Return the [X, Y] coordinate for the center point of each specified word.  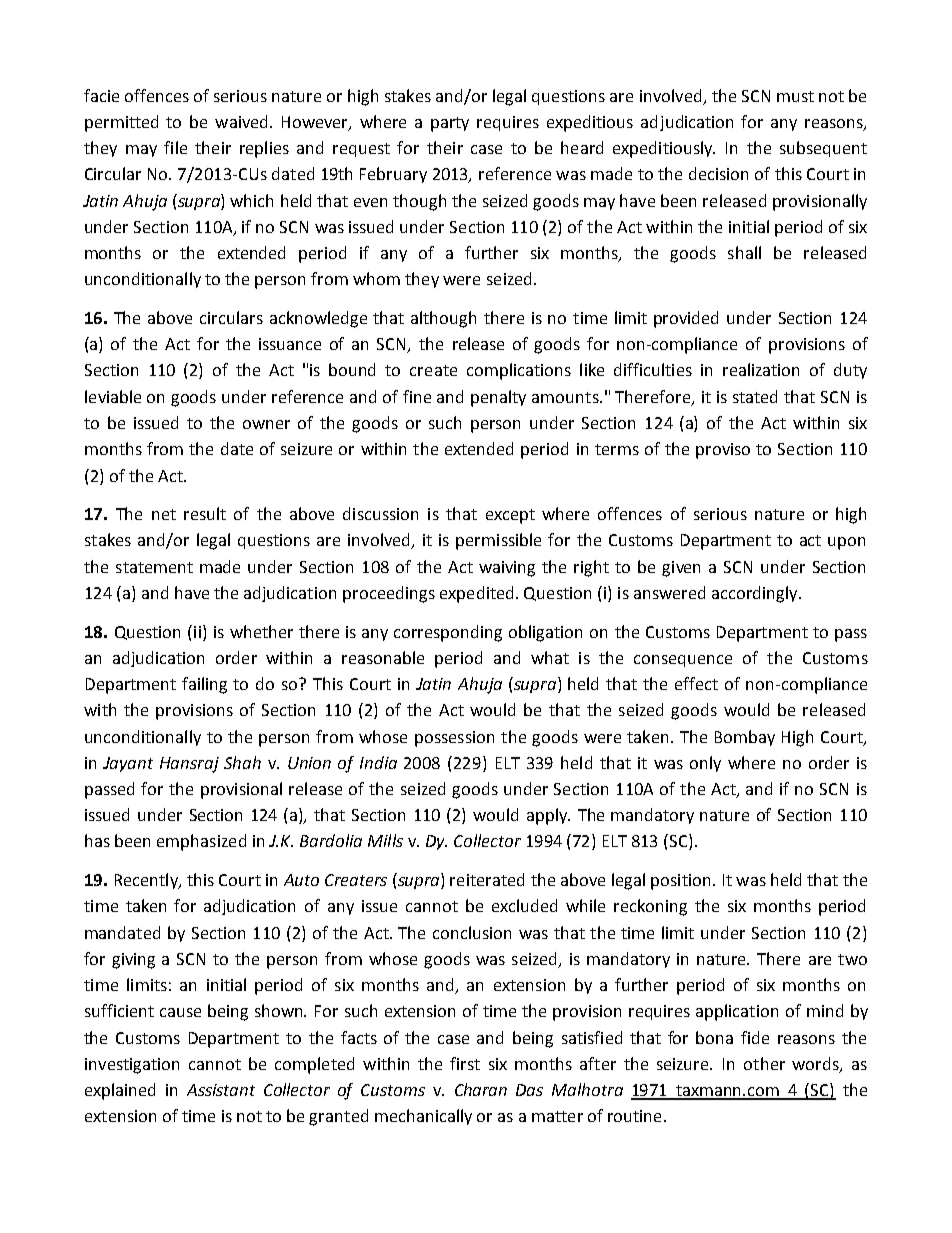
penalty [498, 398]
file [175, 147]
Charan [481, 1089]
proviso [723, 451]
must [795, 96]
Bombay [745, 738]
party [450, 124]
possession [454, 739]
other [764, 1063]
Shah [242, 762]
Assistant [221, 1090]
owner [266, 424]
